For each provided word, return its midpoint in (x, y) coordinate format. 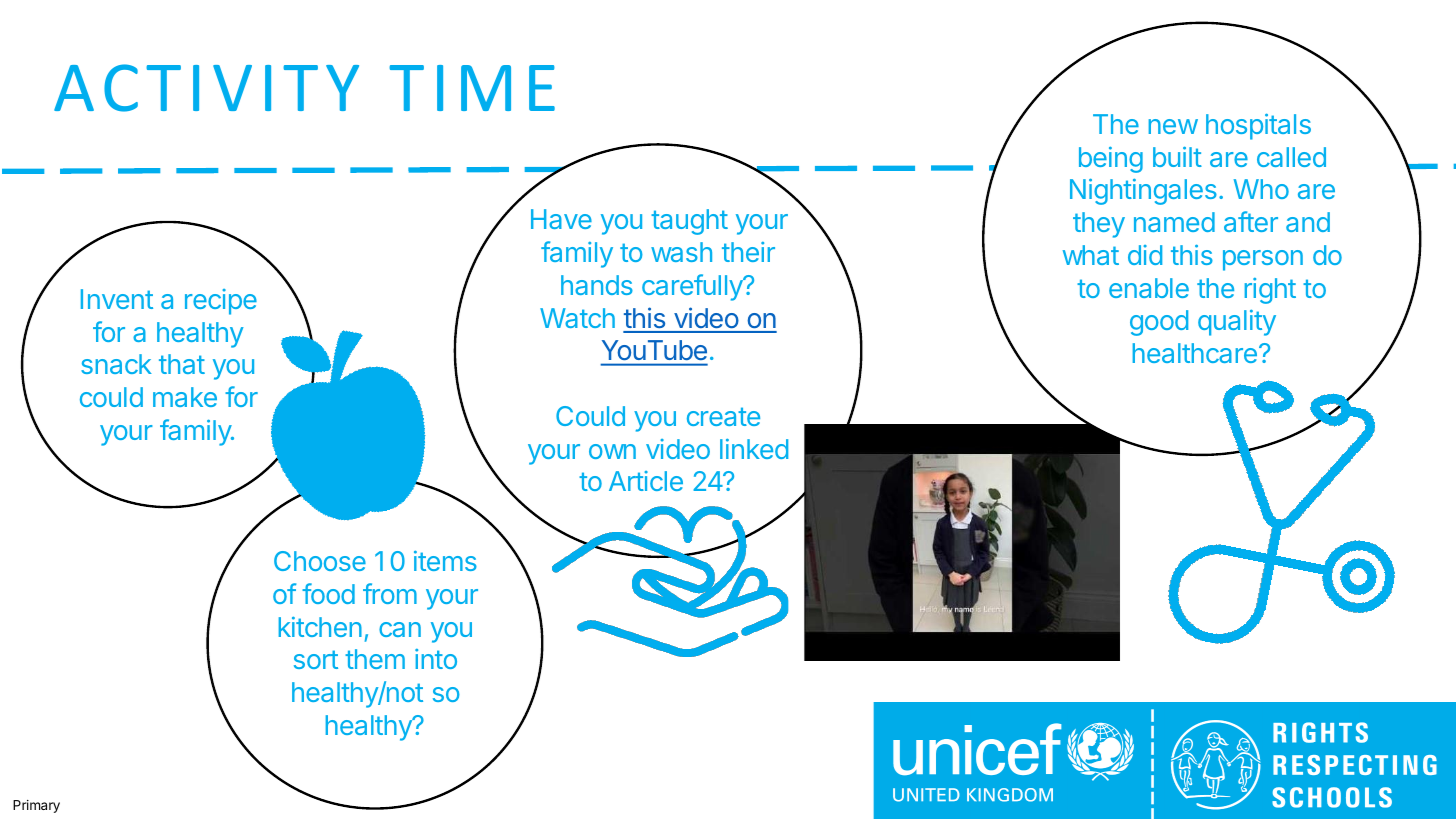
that (182, 364)
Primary (36, 806)
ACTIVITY (206, 88)
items (445, 561)
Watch (577, 318)
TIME (472, 88)
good (1159, 323)
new (1173, 126)
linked (754, 449)
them (375, 659)
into (436, 659)
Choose (320, 561)
